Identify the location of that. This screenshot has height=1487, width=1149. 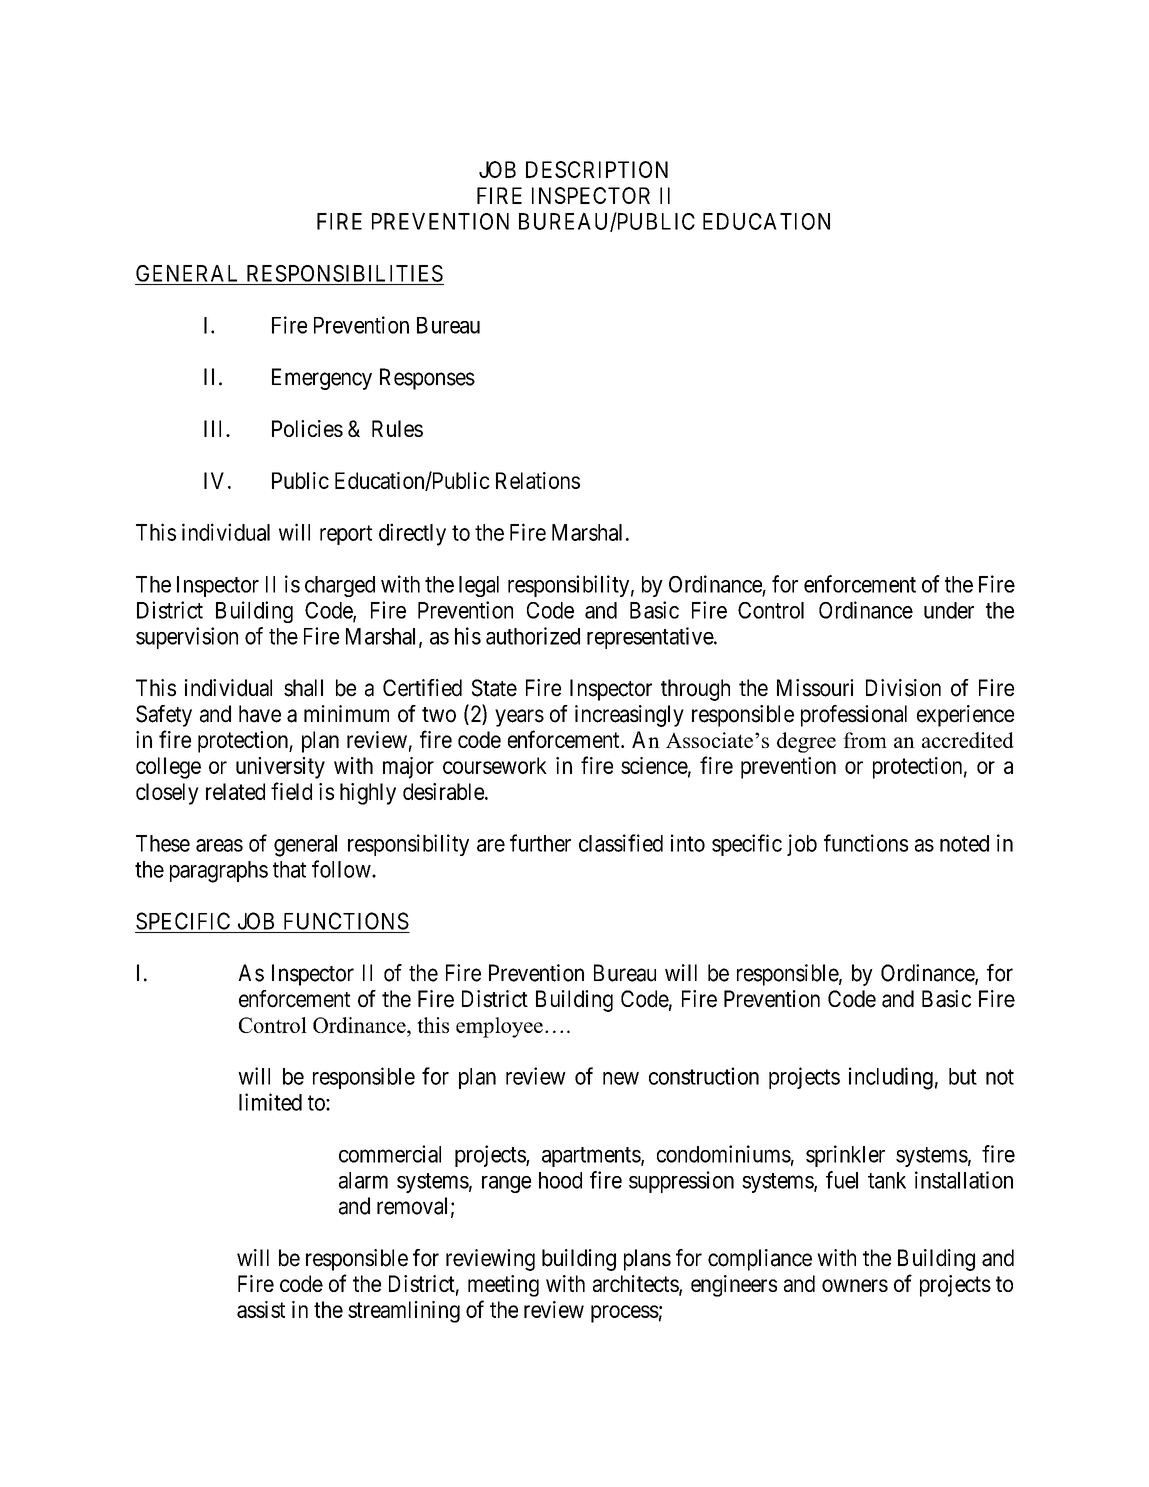
(289, 869).
